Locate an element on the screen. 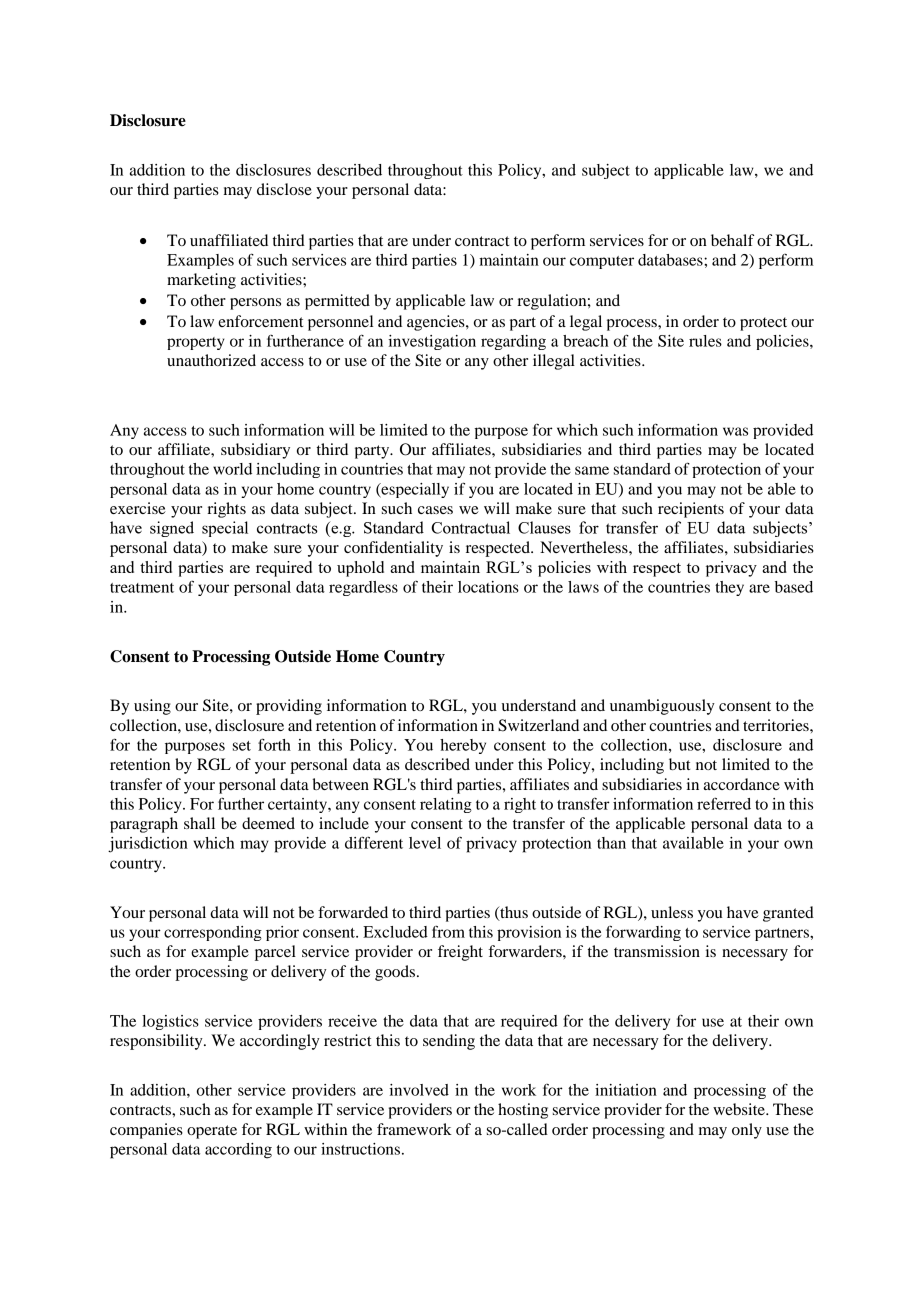  behalf is located at coordinates (732, 240).
